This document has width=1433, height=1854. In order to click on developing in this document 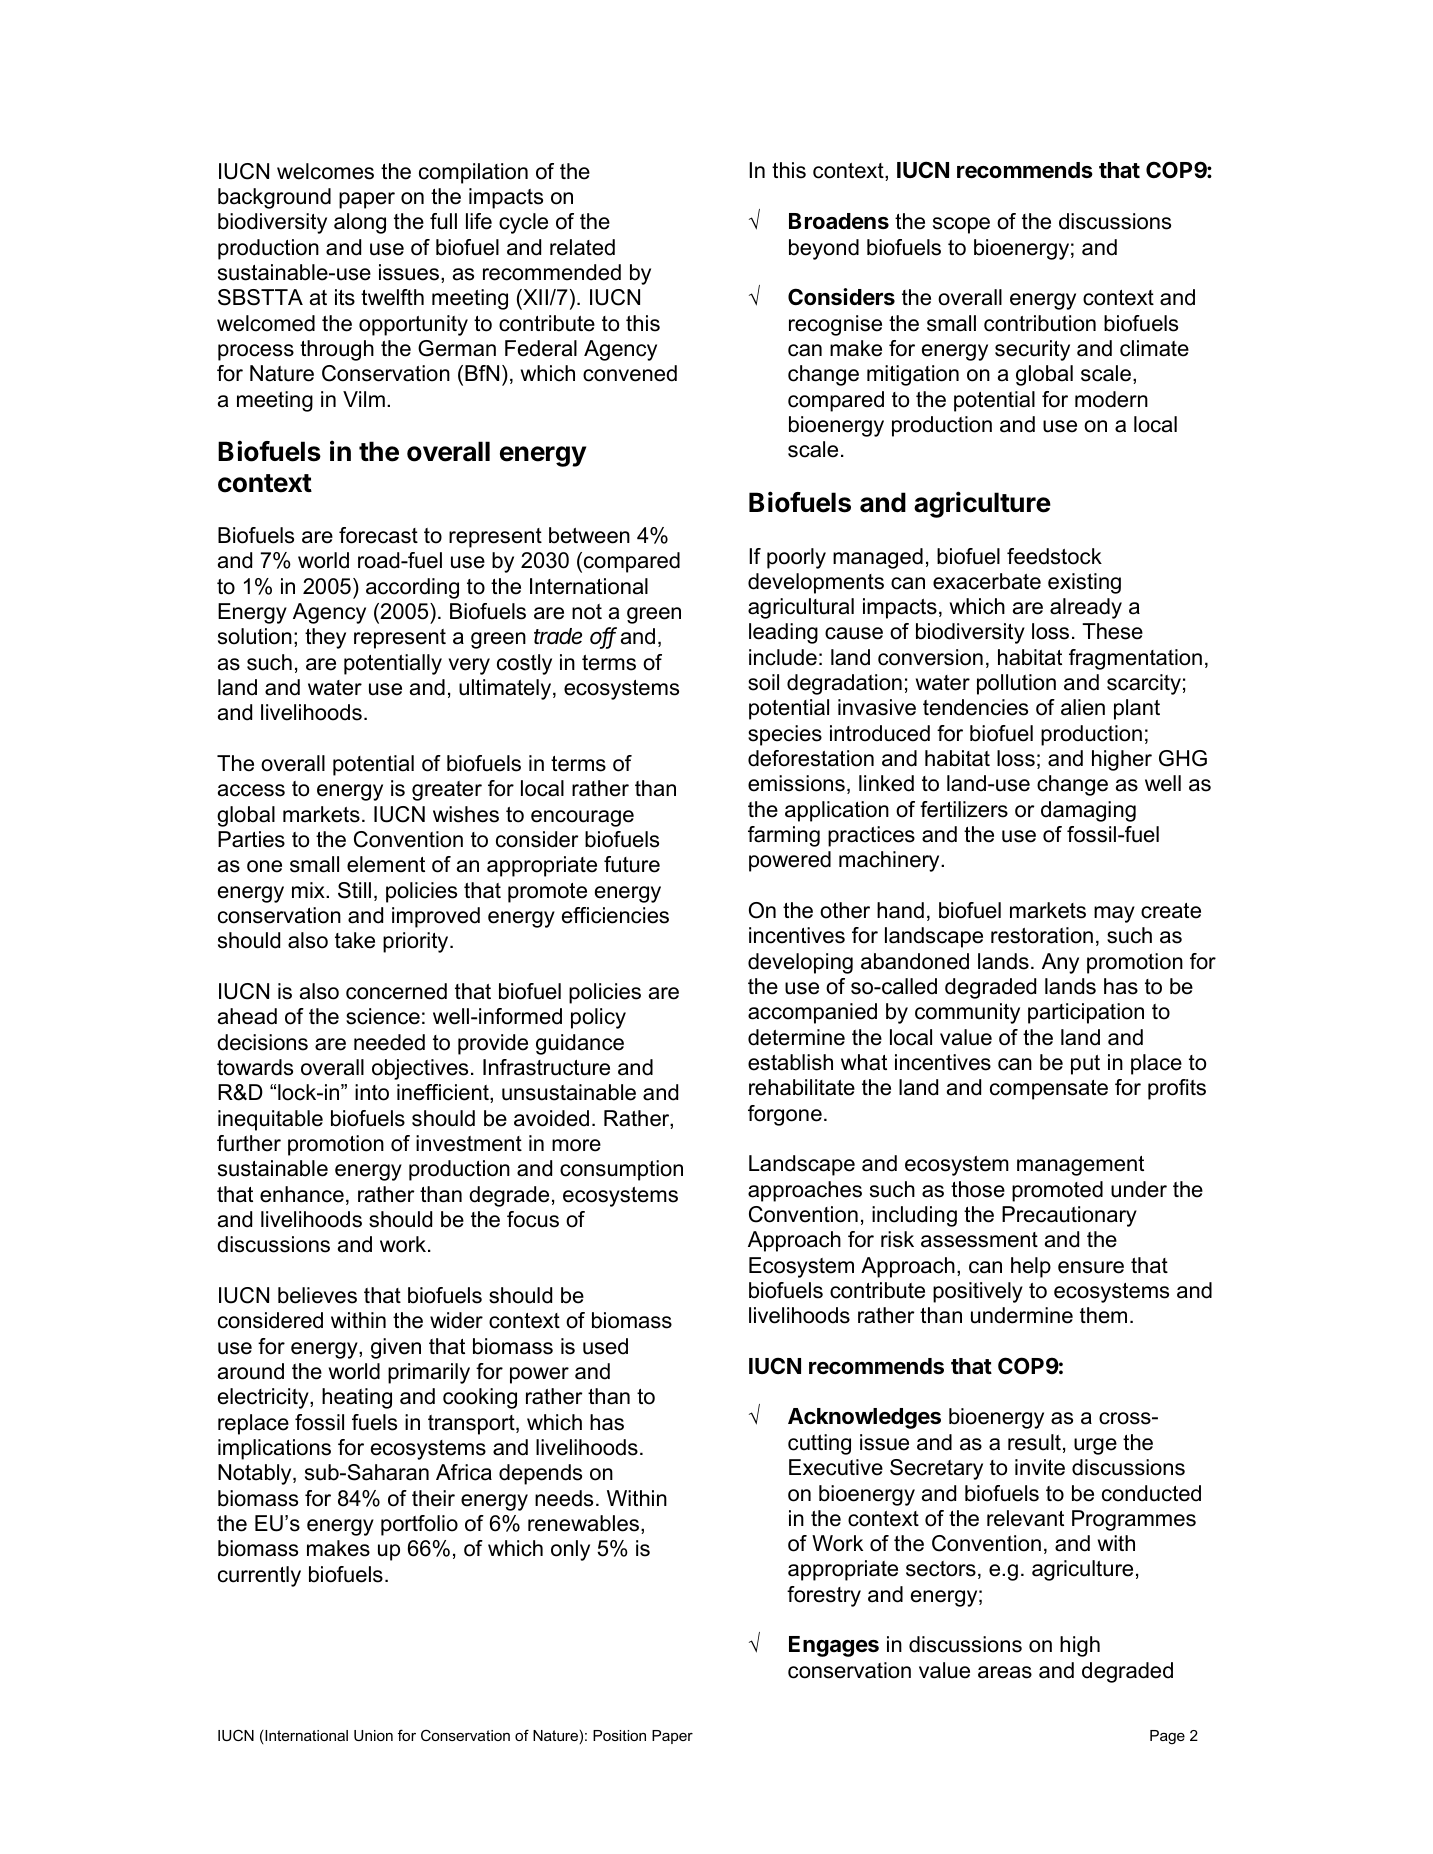, I will do `click(800, 963)`.
